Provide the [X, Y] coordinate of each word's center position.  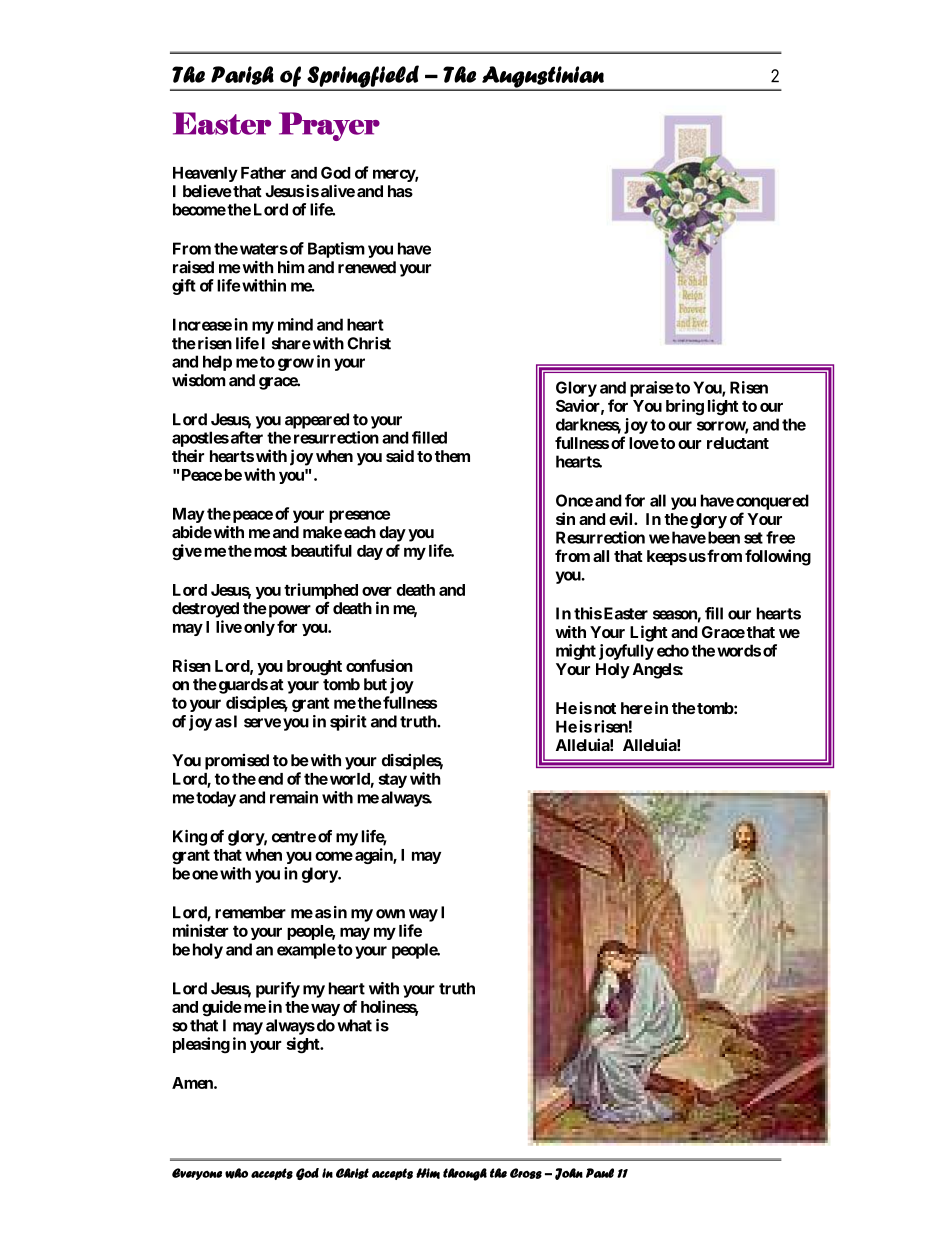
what [354, 1025]
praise [652, 389]
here [637, 708]
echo [673, 650]
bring [685, 407]
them [452, 456]
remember [250, 912]
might [576, 652]
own [390, 914]
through [465, 1174]
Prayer [329, 126]
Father [263, 173]
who [236, 1173]
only [259, 628]
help [217, 363]
